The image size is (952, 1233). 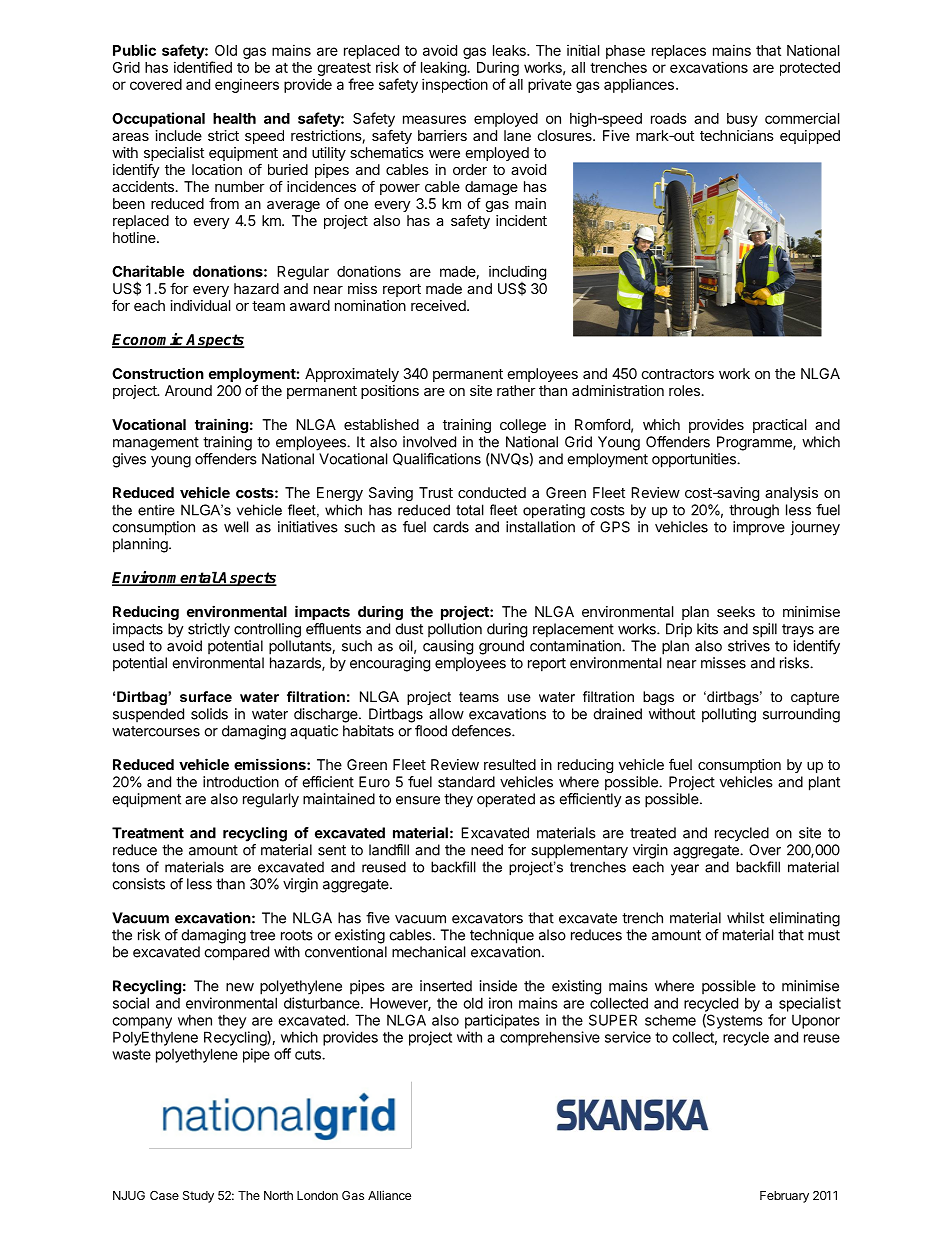 I want to click on identified, so click(x=203, y=67).
